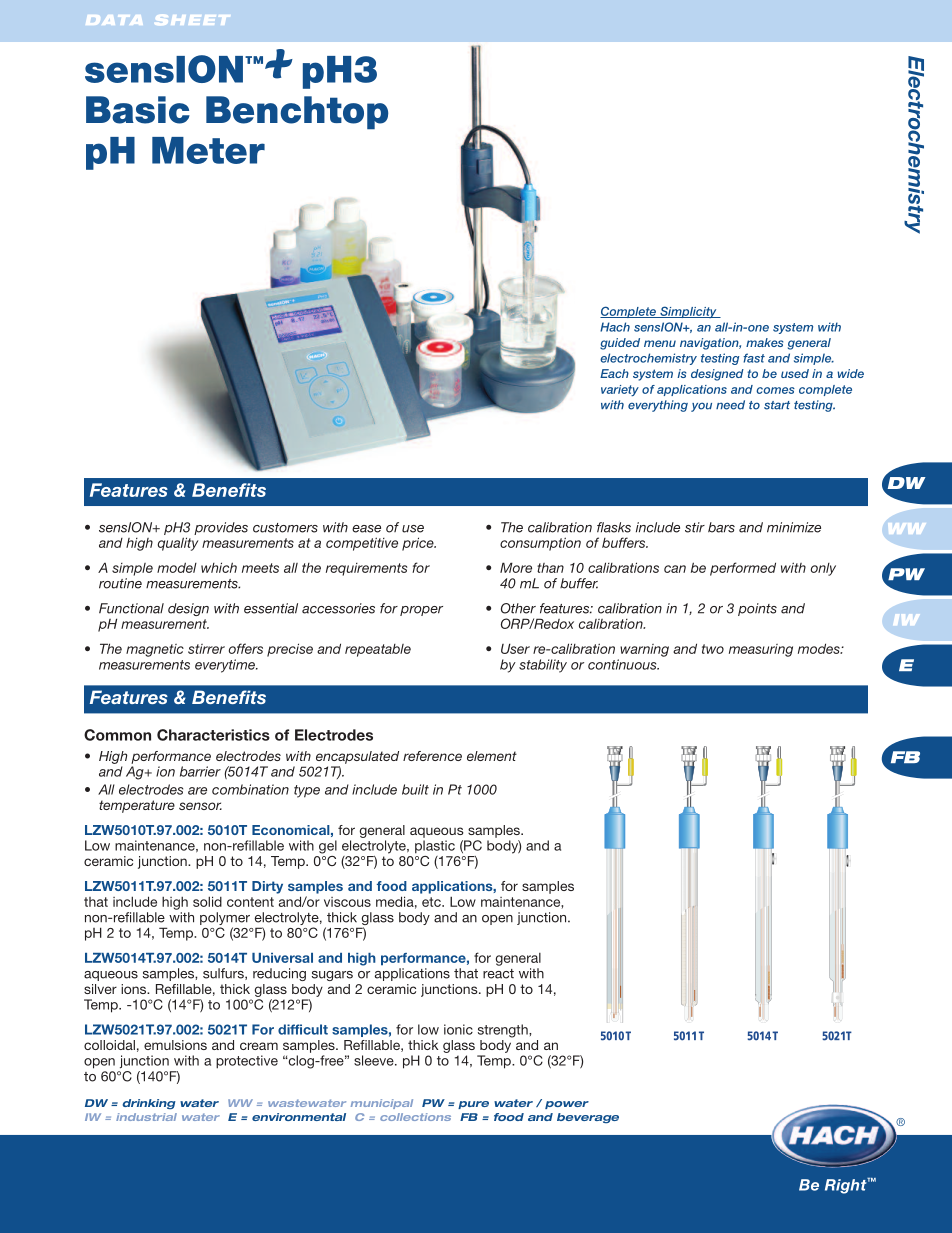 The height and width of the screenshot is (1233, 952). What do you see at coordinates (764, 342) in the screenshot?
I see `makes` at bounding box center [764, 342].
